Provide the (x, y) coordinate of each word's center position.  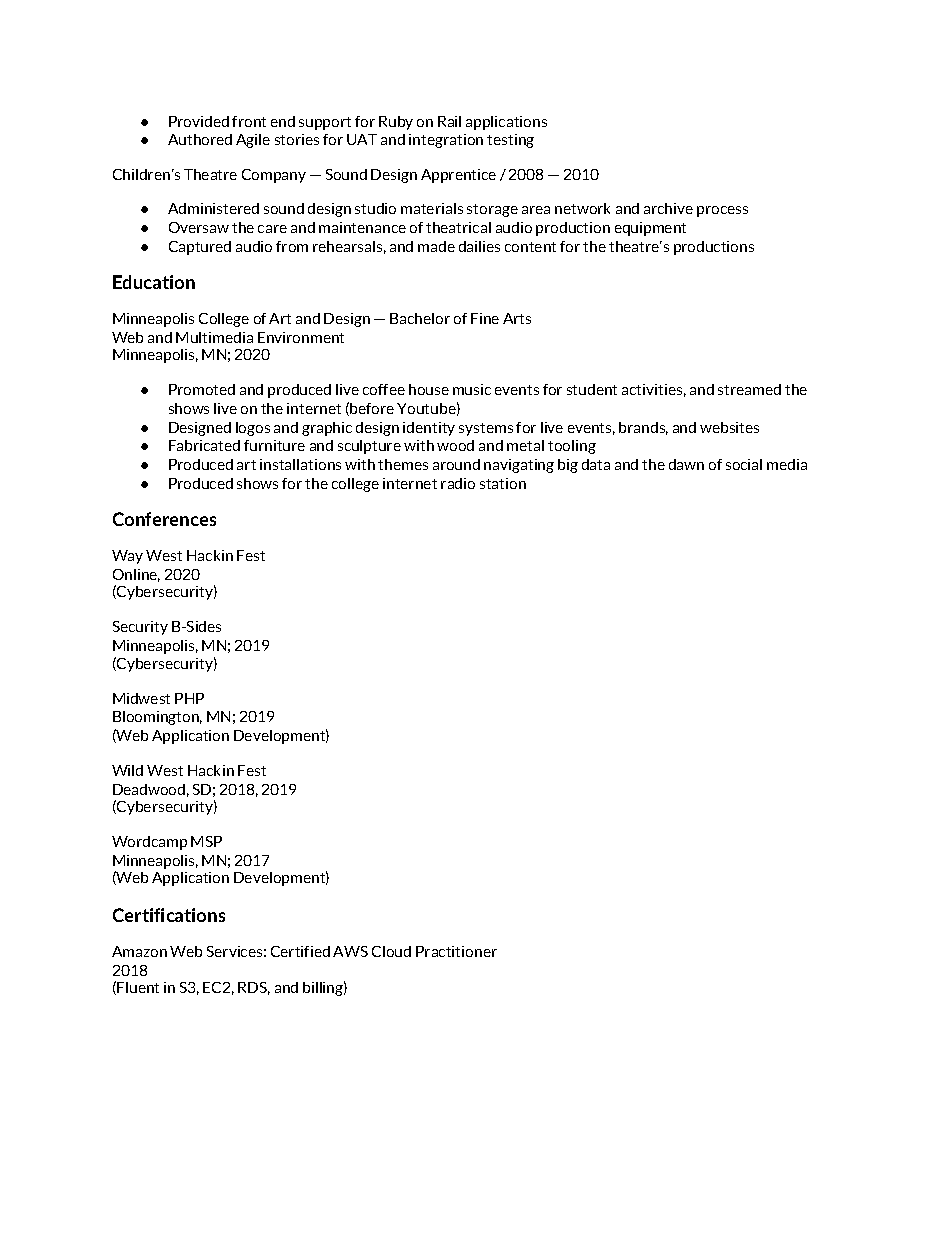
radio (458, 483)
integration (446, 141)
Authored (200, 139)
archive (668, 208)
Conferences (164, 519)
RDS (254, 988)
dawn (686, 464)
